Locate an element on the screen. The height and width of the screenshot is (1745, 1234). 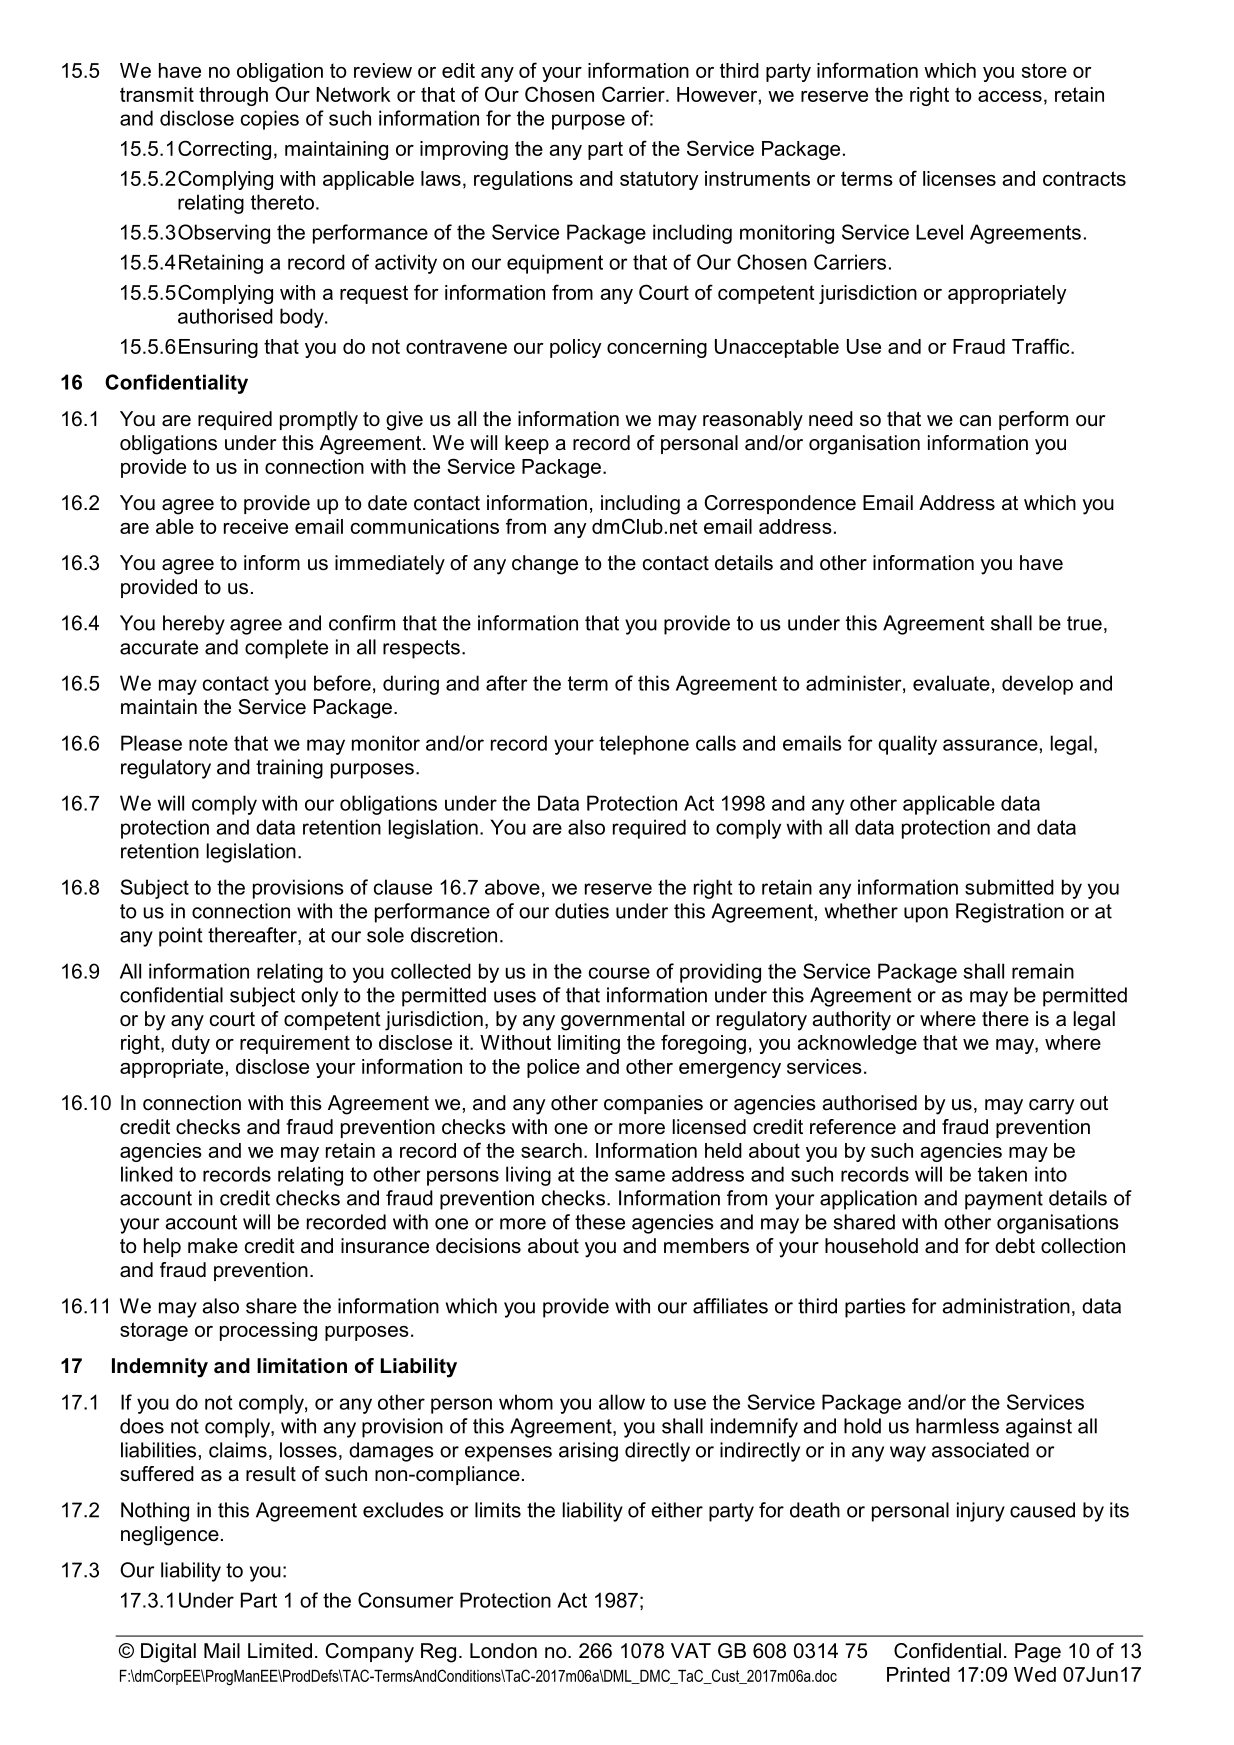
allow is located at coordinates (622, 1402).
